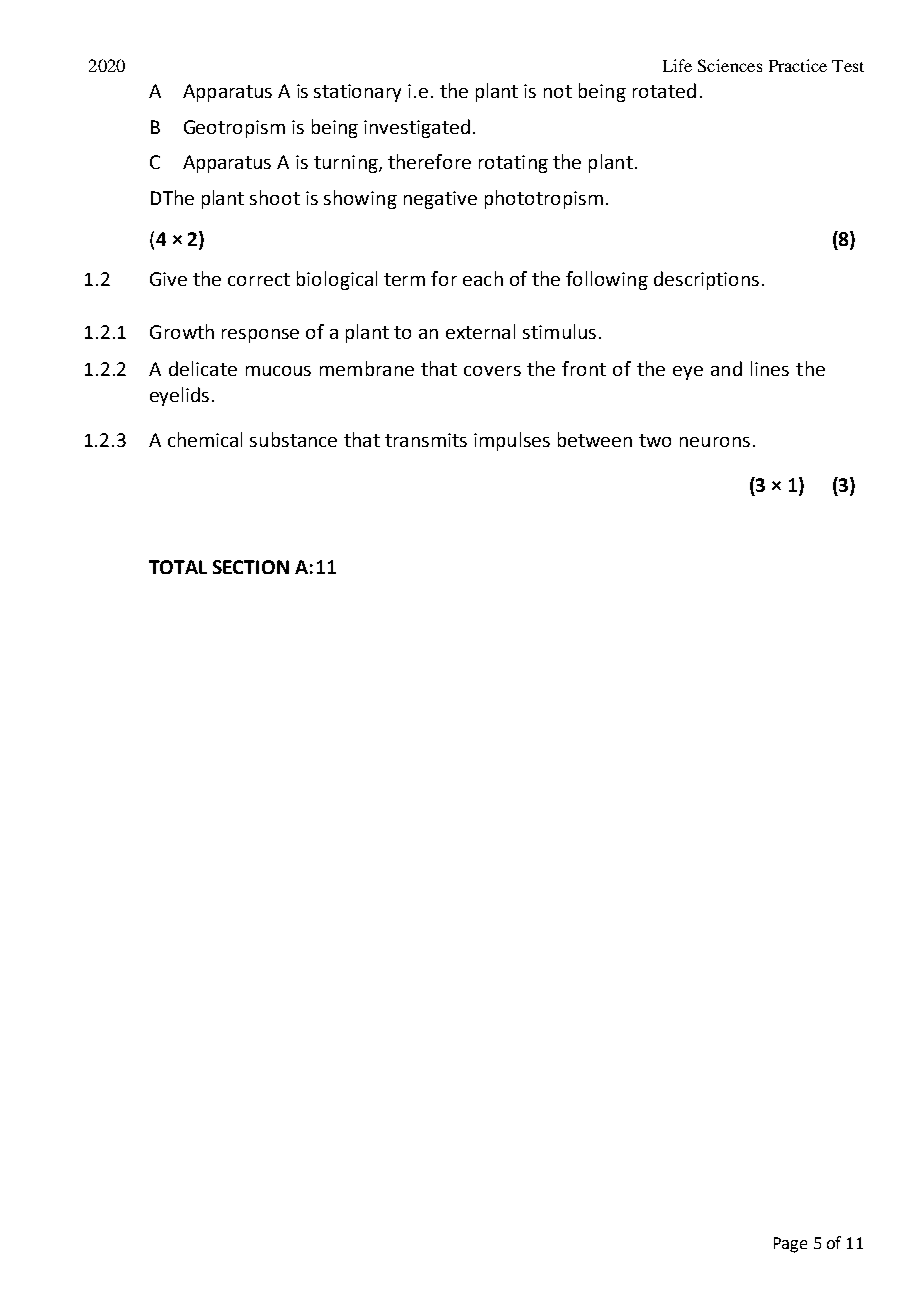 The width and height of the document is (924, 1308). Describe the element at coordinates (798, 65) in the document. I see `Practice` at that location.
